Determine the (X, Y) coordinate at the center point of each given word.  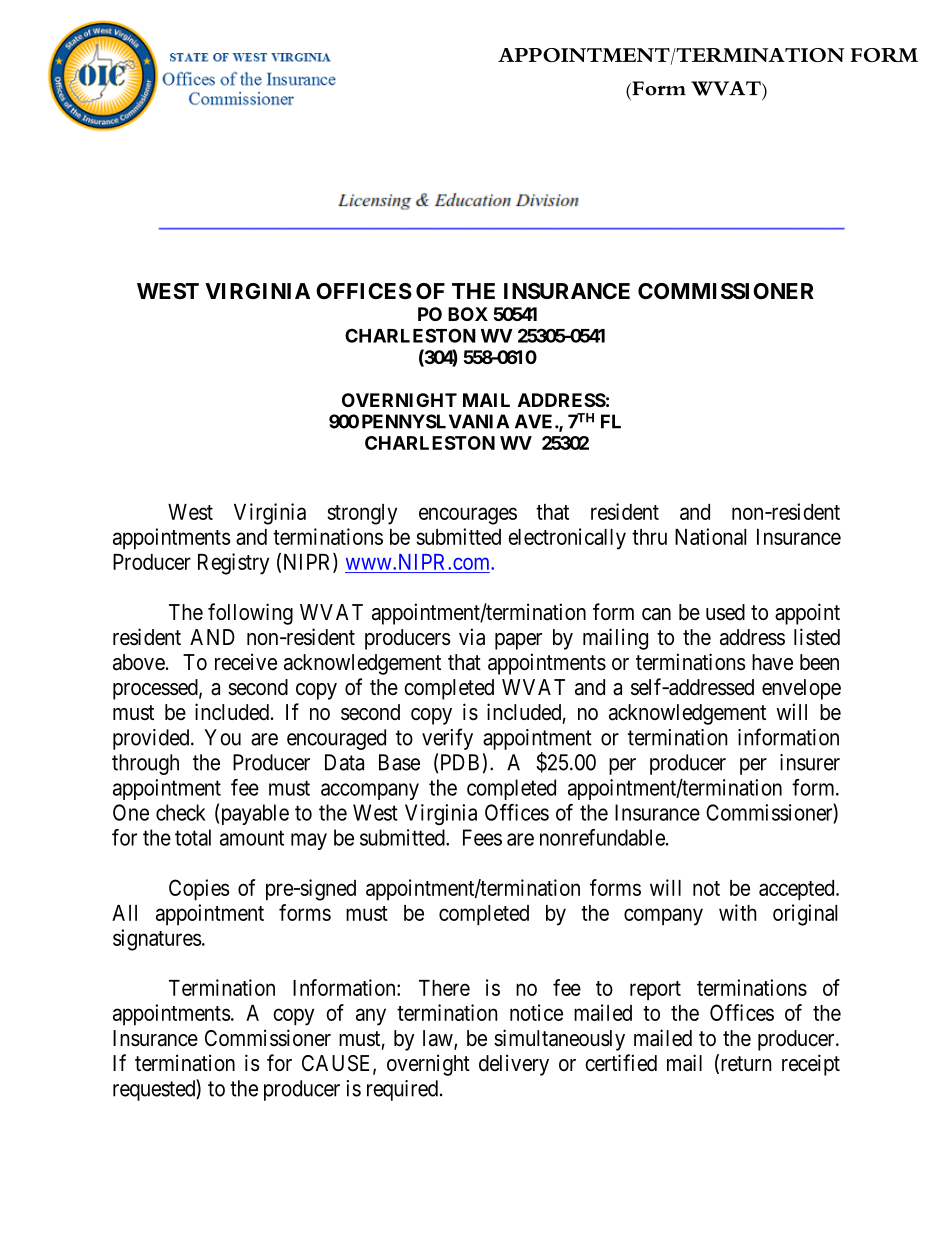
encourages (468, 516)
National (710, 536)
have (772, 662)
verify (447, 739)
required (402, 1090)
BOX (468, 314)
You (222, 737)
